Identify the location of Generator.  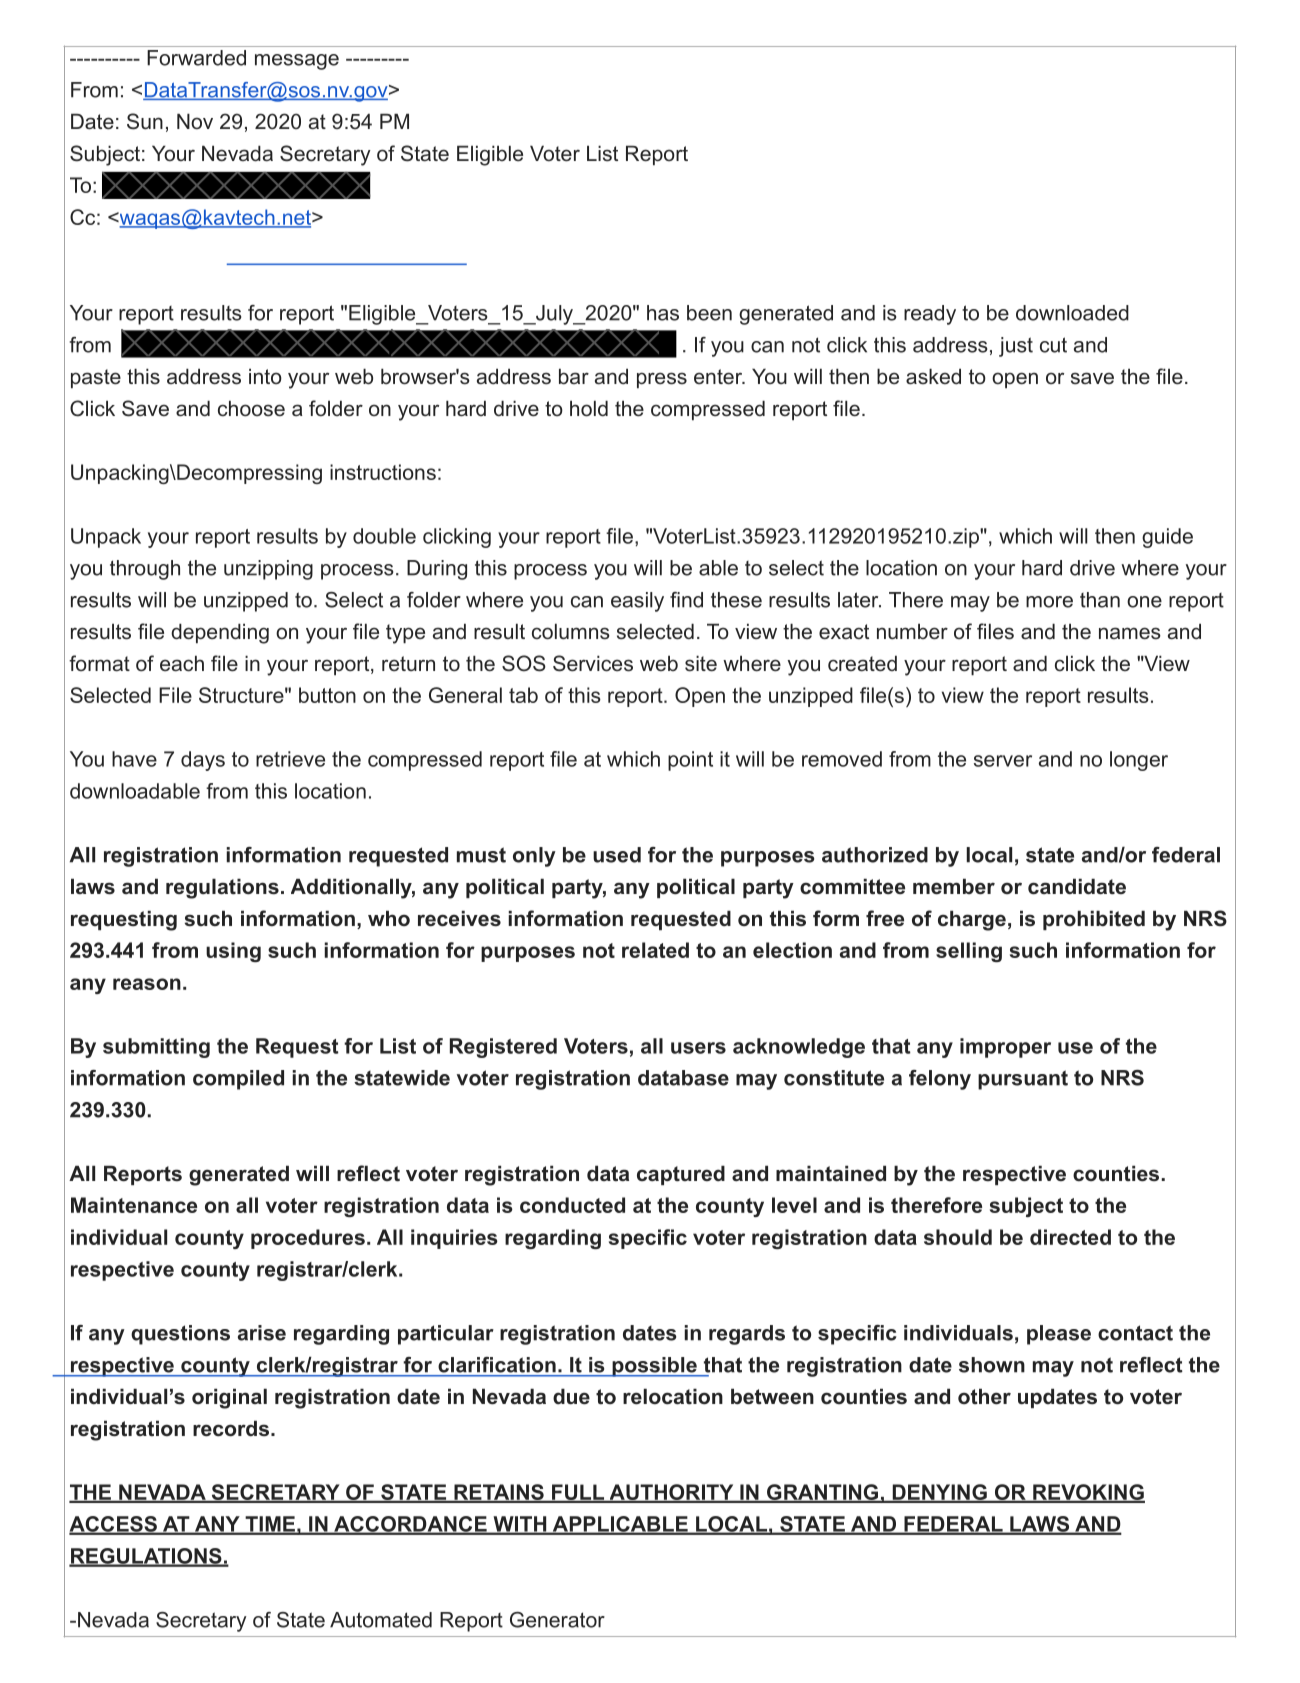
(557, 1620).
